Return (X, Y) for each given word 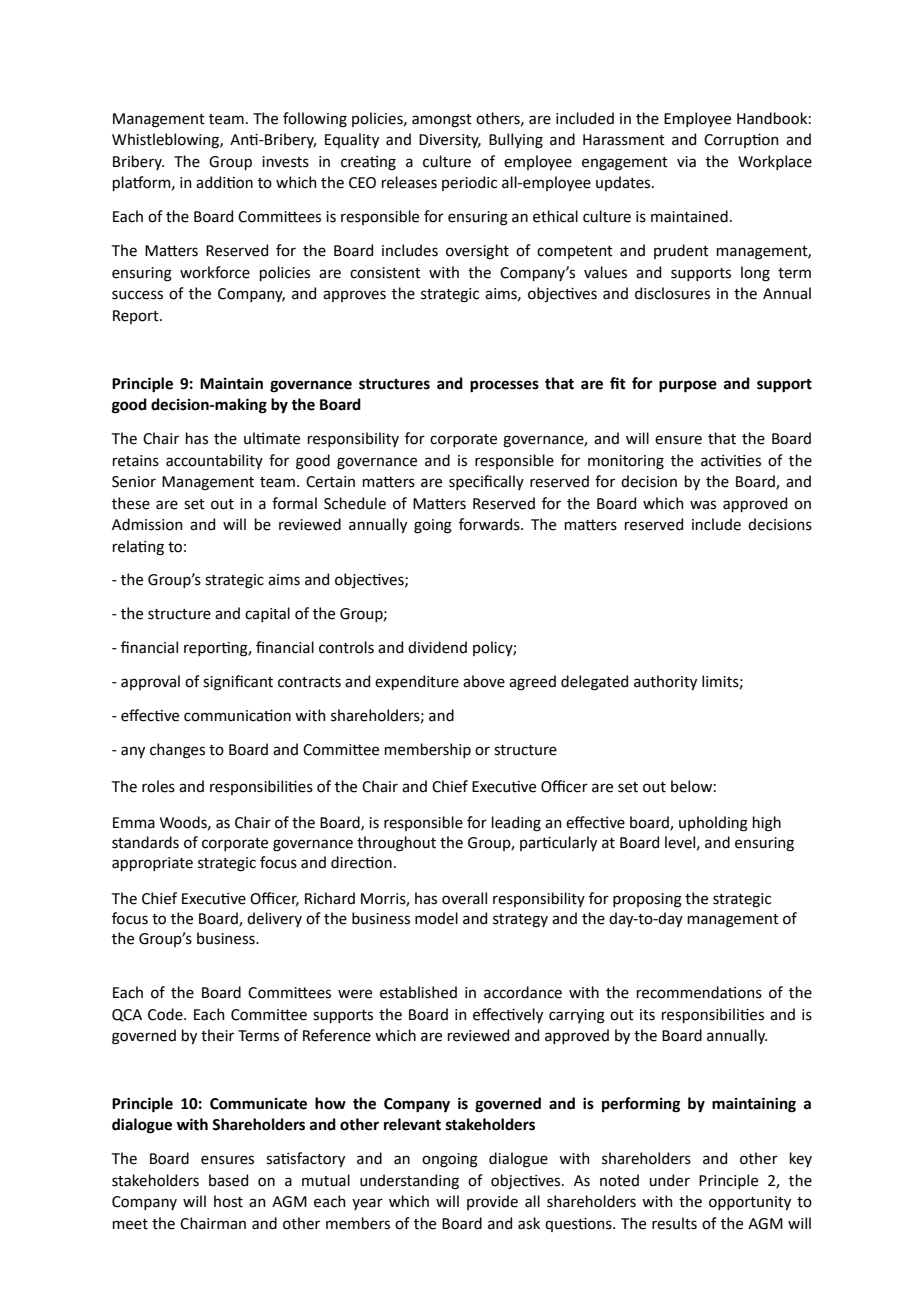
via (686, 162)
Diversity (450, 141)
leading (516, 824)
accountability (214, 461)
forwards (490, 524)
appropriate (152, 864)
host (228, 1201)
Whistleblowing (166, 141)
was (703, 505)
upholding (713, 824)
